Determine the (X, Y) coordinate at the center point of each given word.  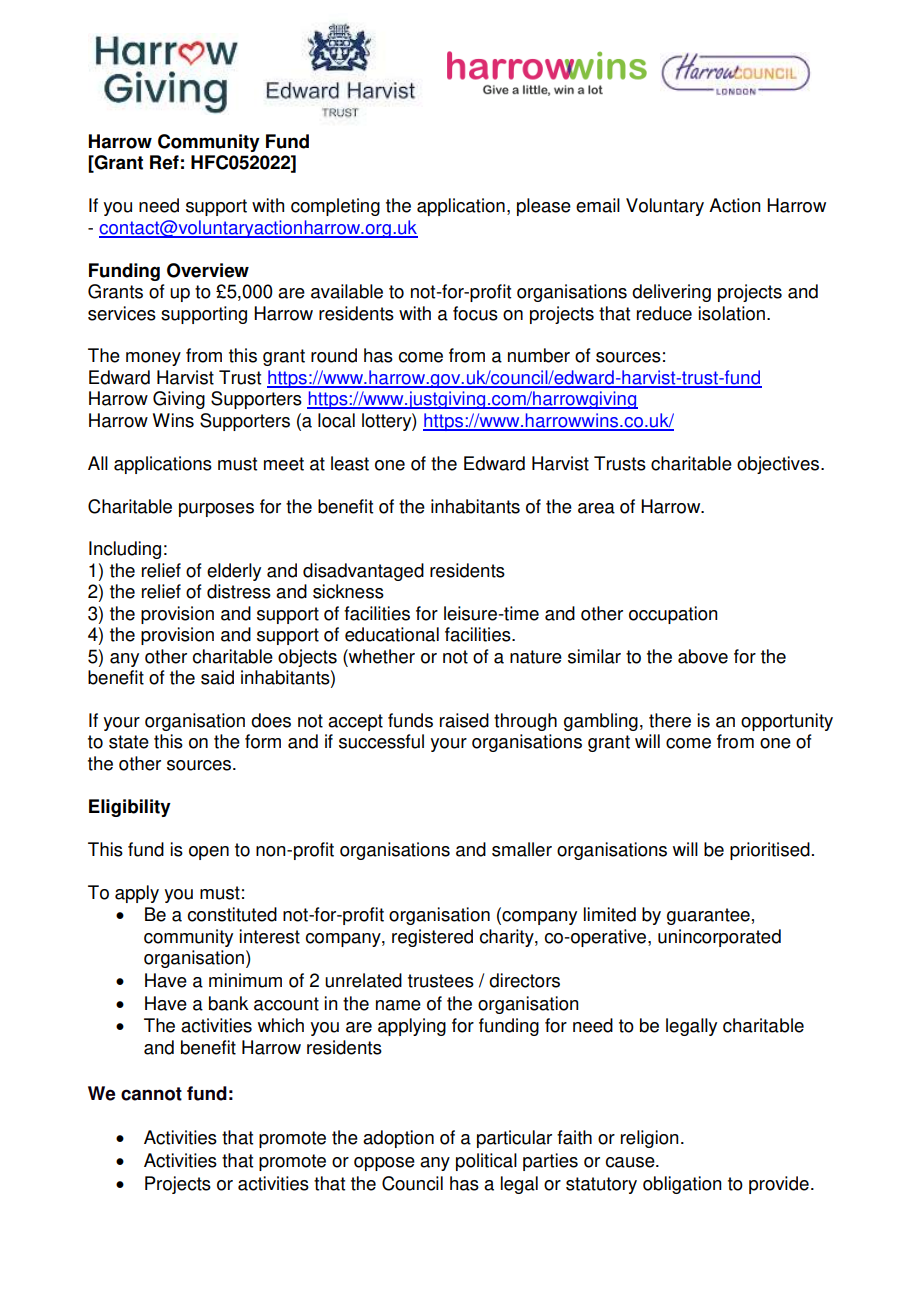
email (598, 205)
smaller (522, 849)
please (544, 207)
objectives (779, 465)
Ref (164, 162)
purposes (216, 510)
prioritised (770, 851)
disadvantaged (363, 572)
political (486, 1162)
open (209, 853)
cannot (151, 1094)
